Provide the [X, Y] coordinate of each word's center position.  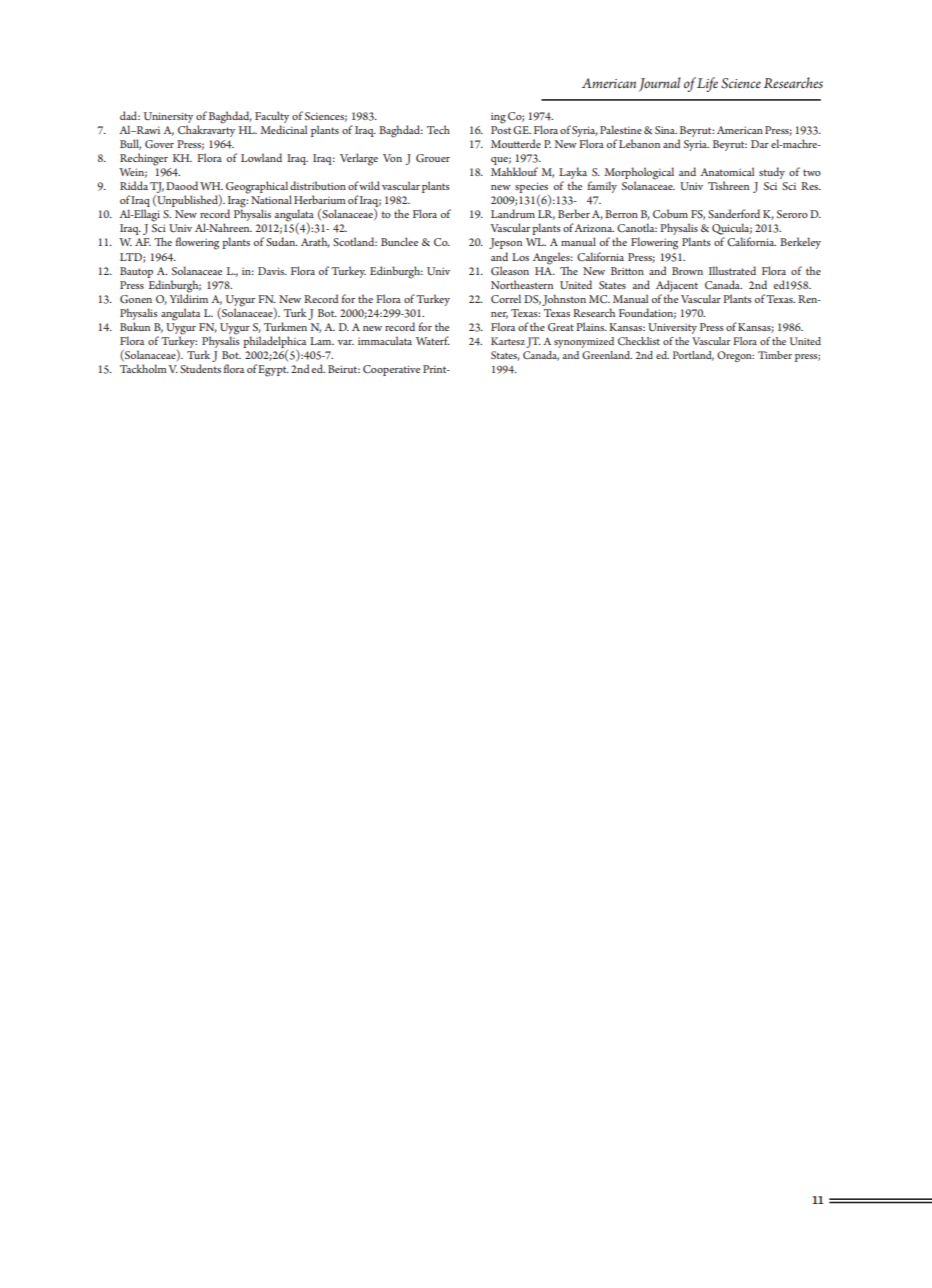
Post [501, 128]
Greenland [607, 355]
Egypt [273, 371]
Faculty [272, 117]
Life [707, 84]
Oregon [735, 356]
